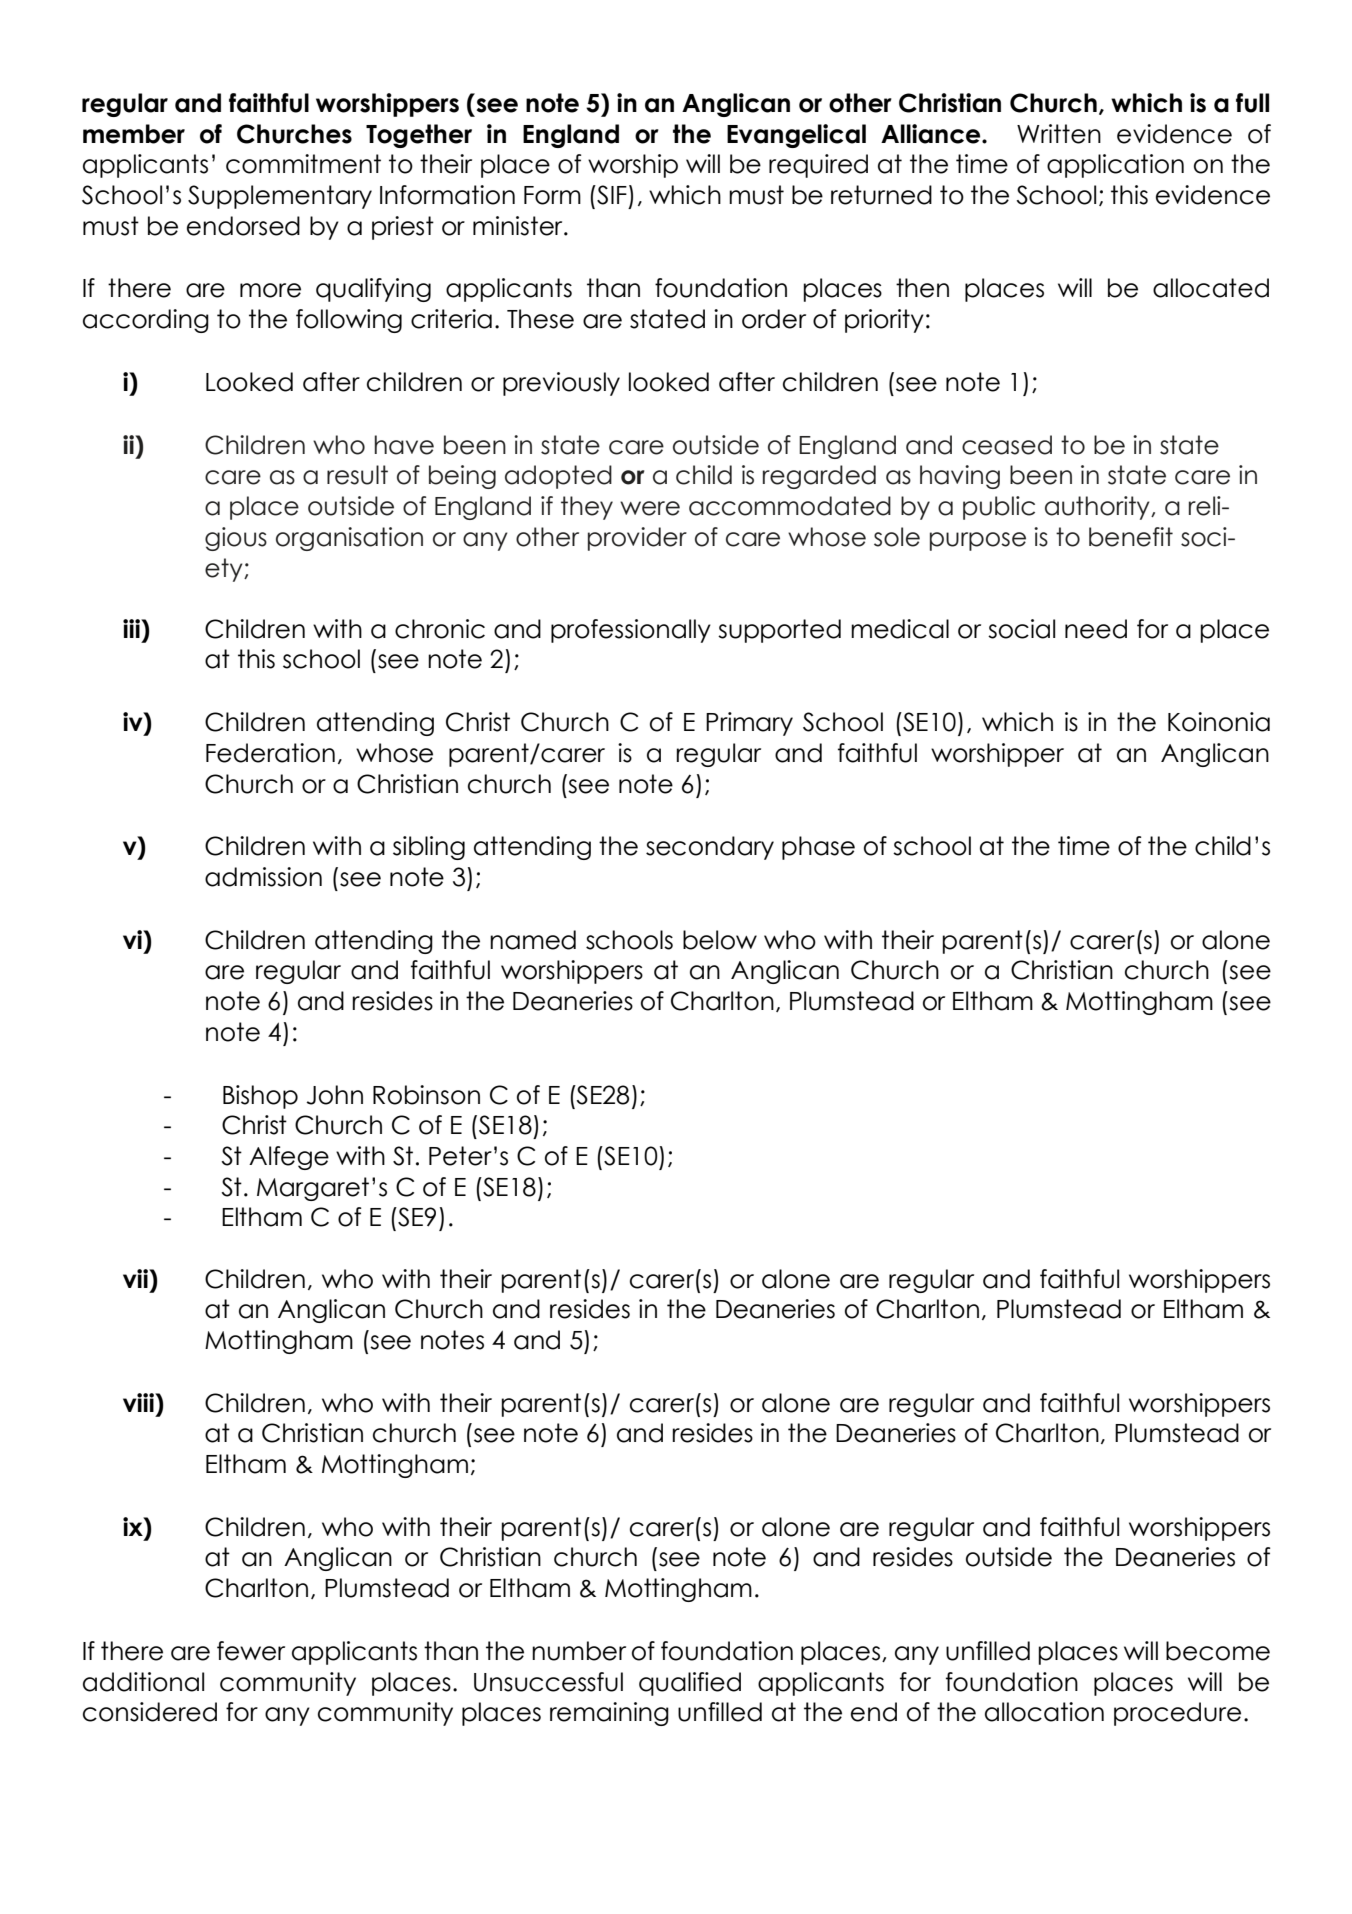 This document has width=1352, height=1914. Describe the element at coordinates (426, 1095) in the document. I see `Robinson` at that location.
